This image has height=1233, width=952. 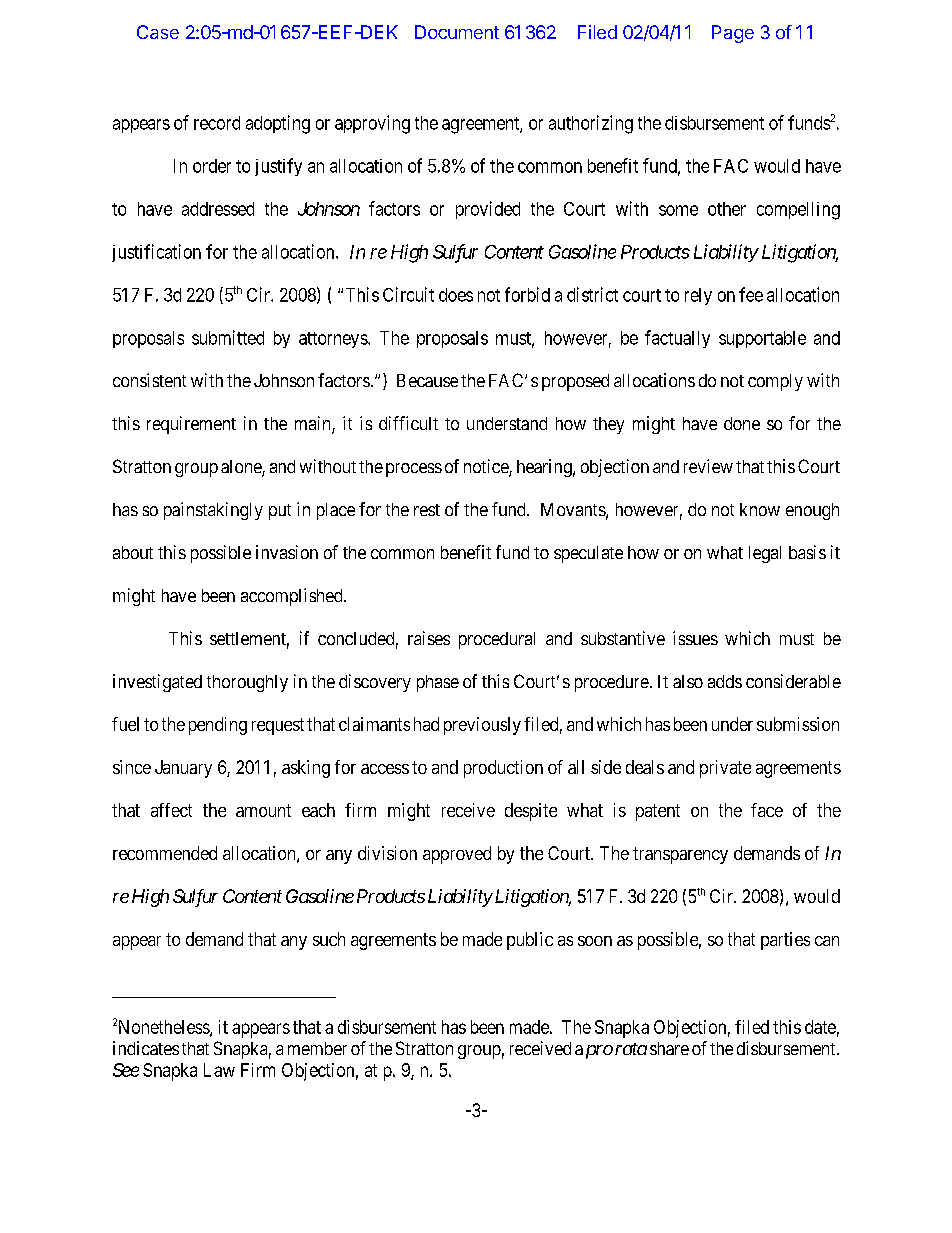 What do you see at coordinates (427, 510) in the image?
I see `rest` at bounding box center [427, 510].
